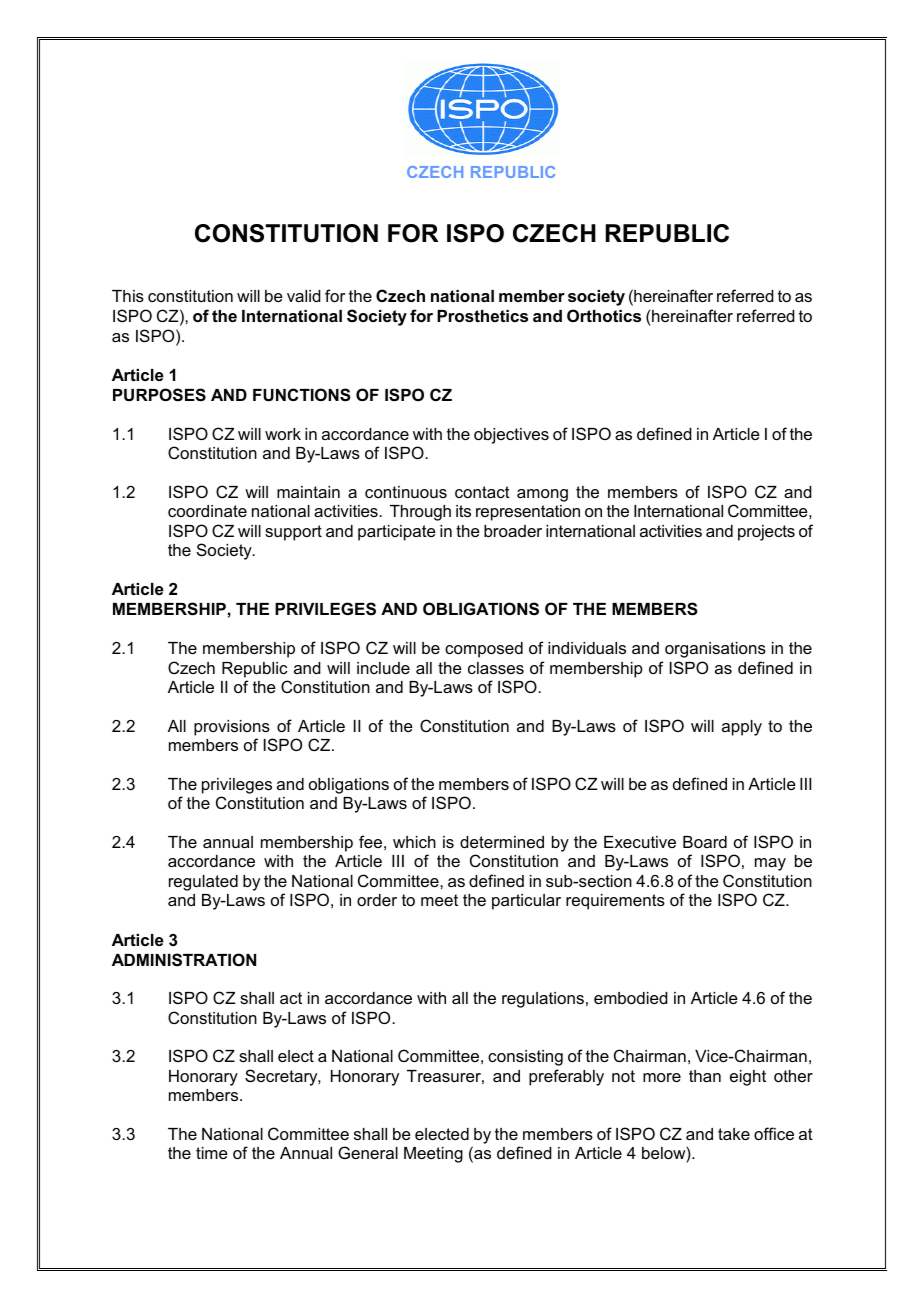 The image size is (924, 1308). What do you see at coordinates (482, 316) in the screenshot?
I see `Prosthetics` at bounding box center [482, 316].
